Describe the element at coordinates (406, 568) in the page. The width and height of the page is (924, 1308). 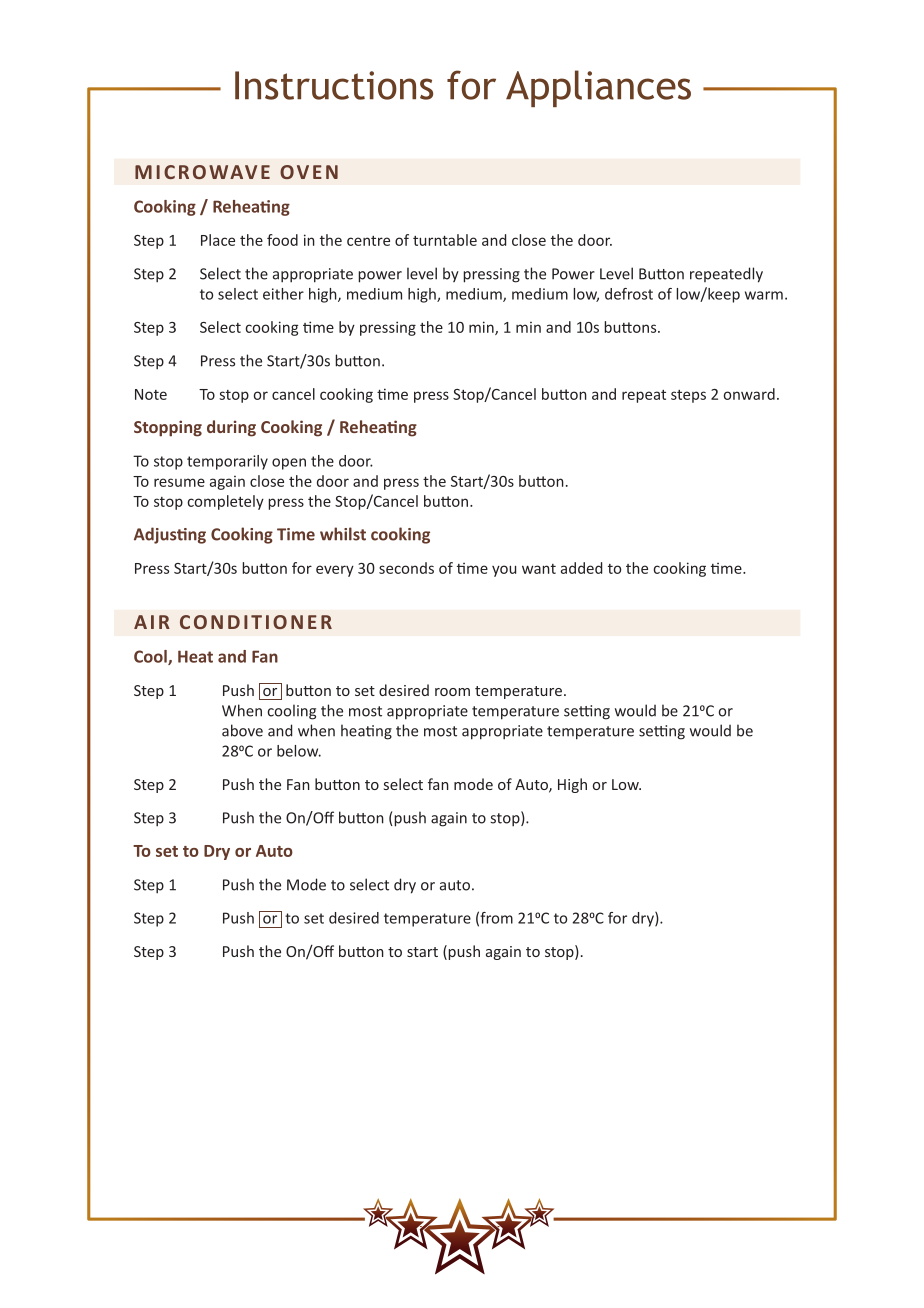
I see `seconds` at that location.
